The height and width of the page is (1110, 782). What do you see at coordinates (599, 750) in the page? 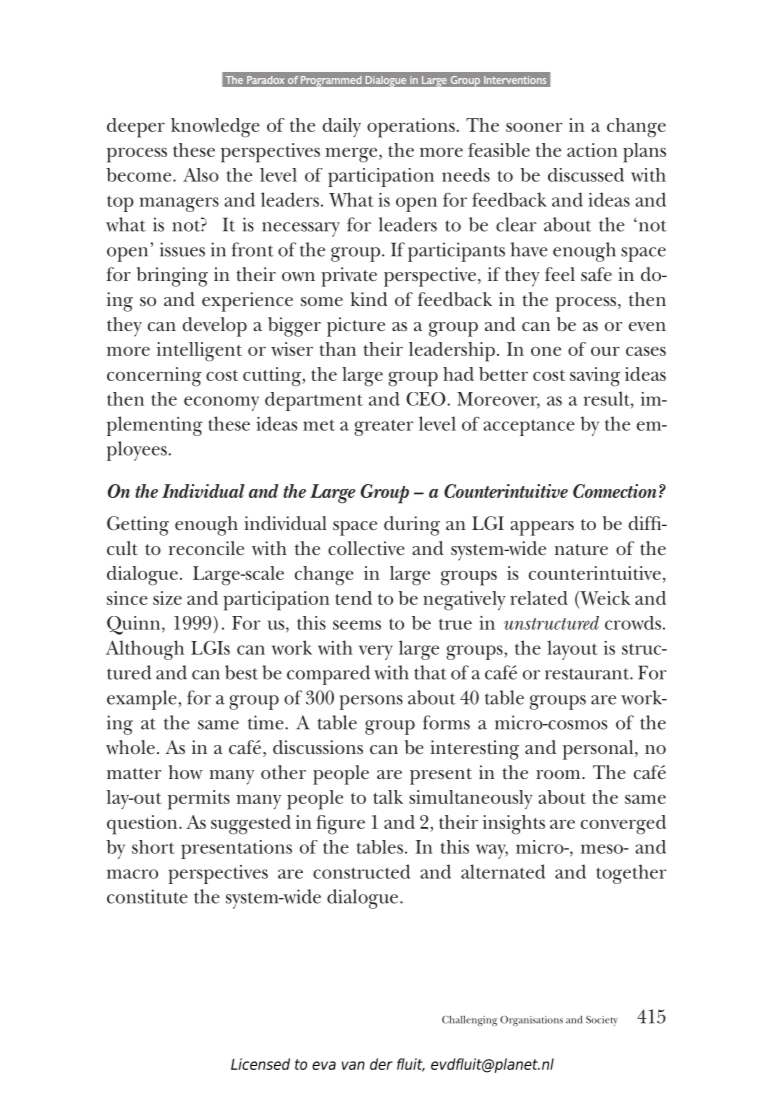
I see `personal` at bounding box center [599, 750].
